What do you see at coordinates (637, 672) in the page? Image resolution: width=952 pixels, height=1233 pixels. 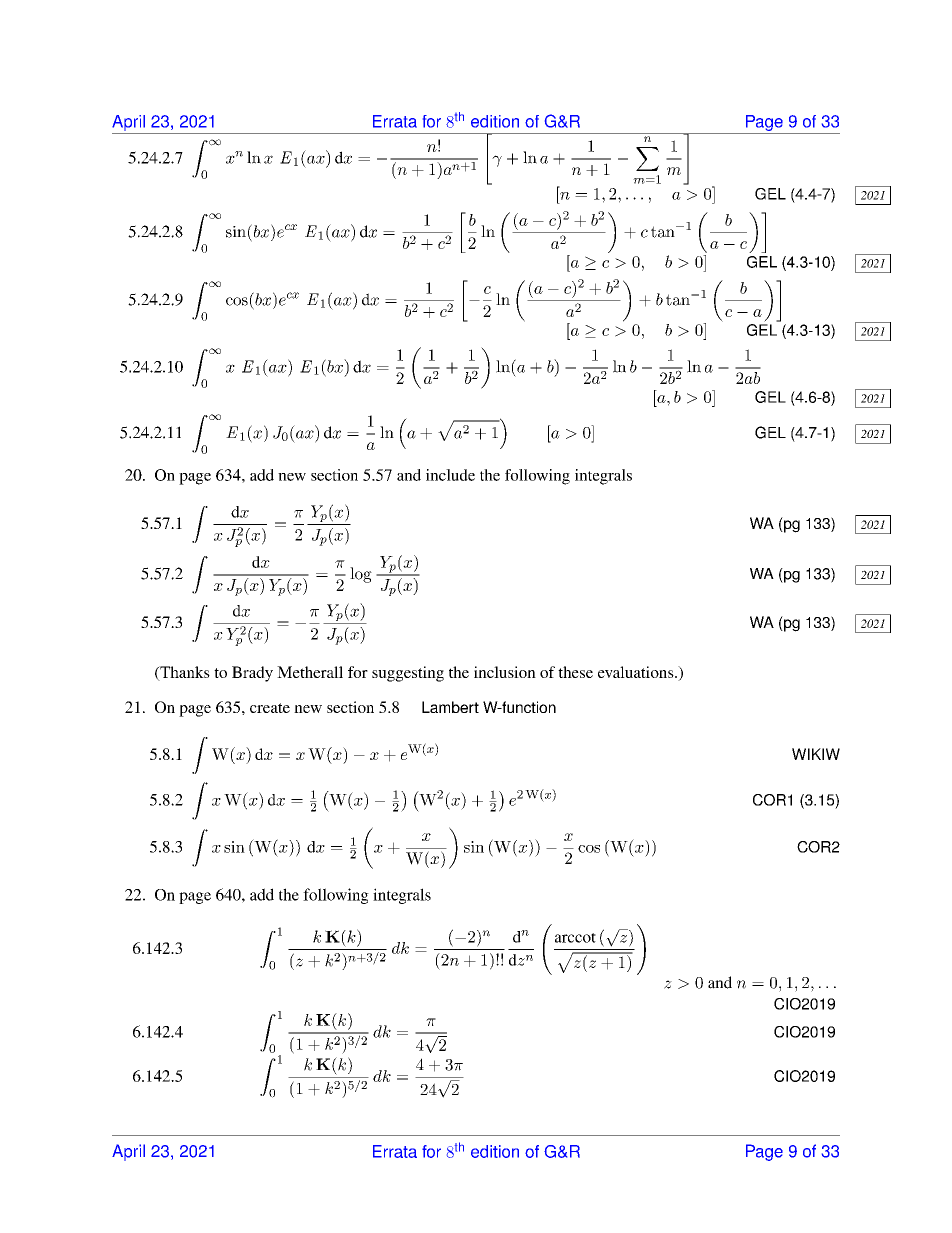 I see `evaluations` at bounding box center [637, 672].
